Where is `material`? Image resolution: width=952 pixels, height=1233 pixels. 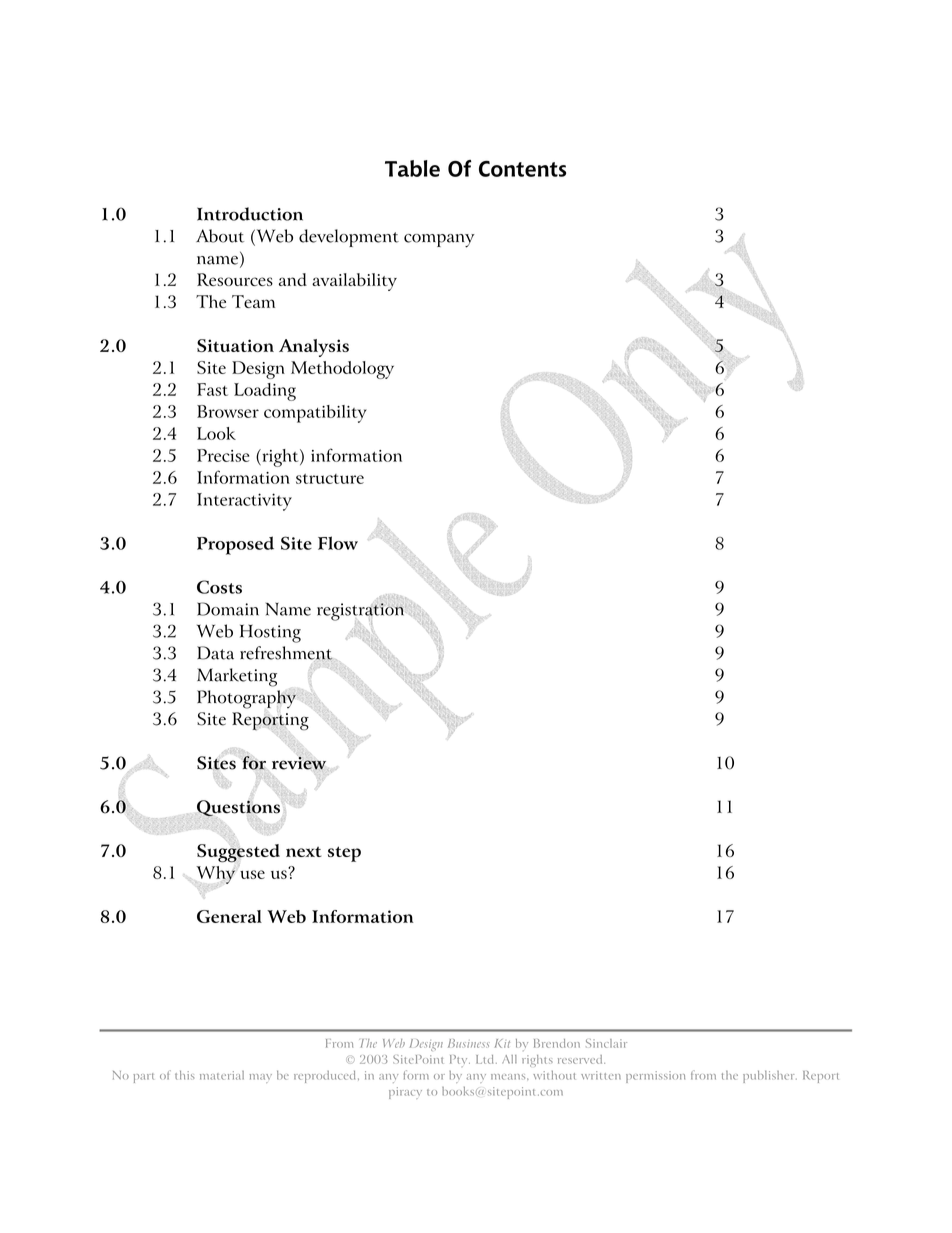
material is located at coordinates (222, 1075).
